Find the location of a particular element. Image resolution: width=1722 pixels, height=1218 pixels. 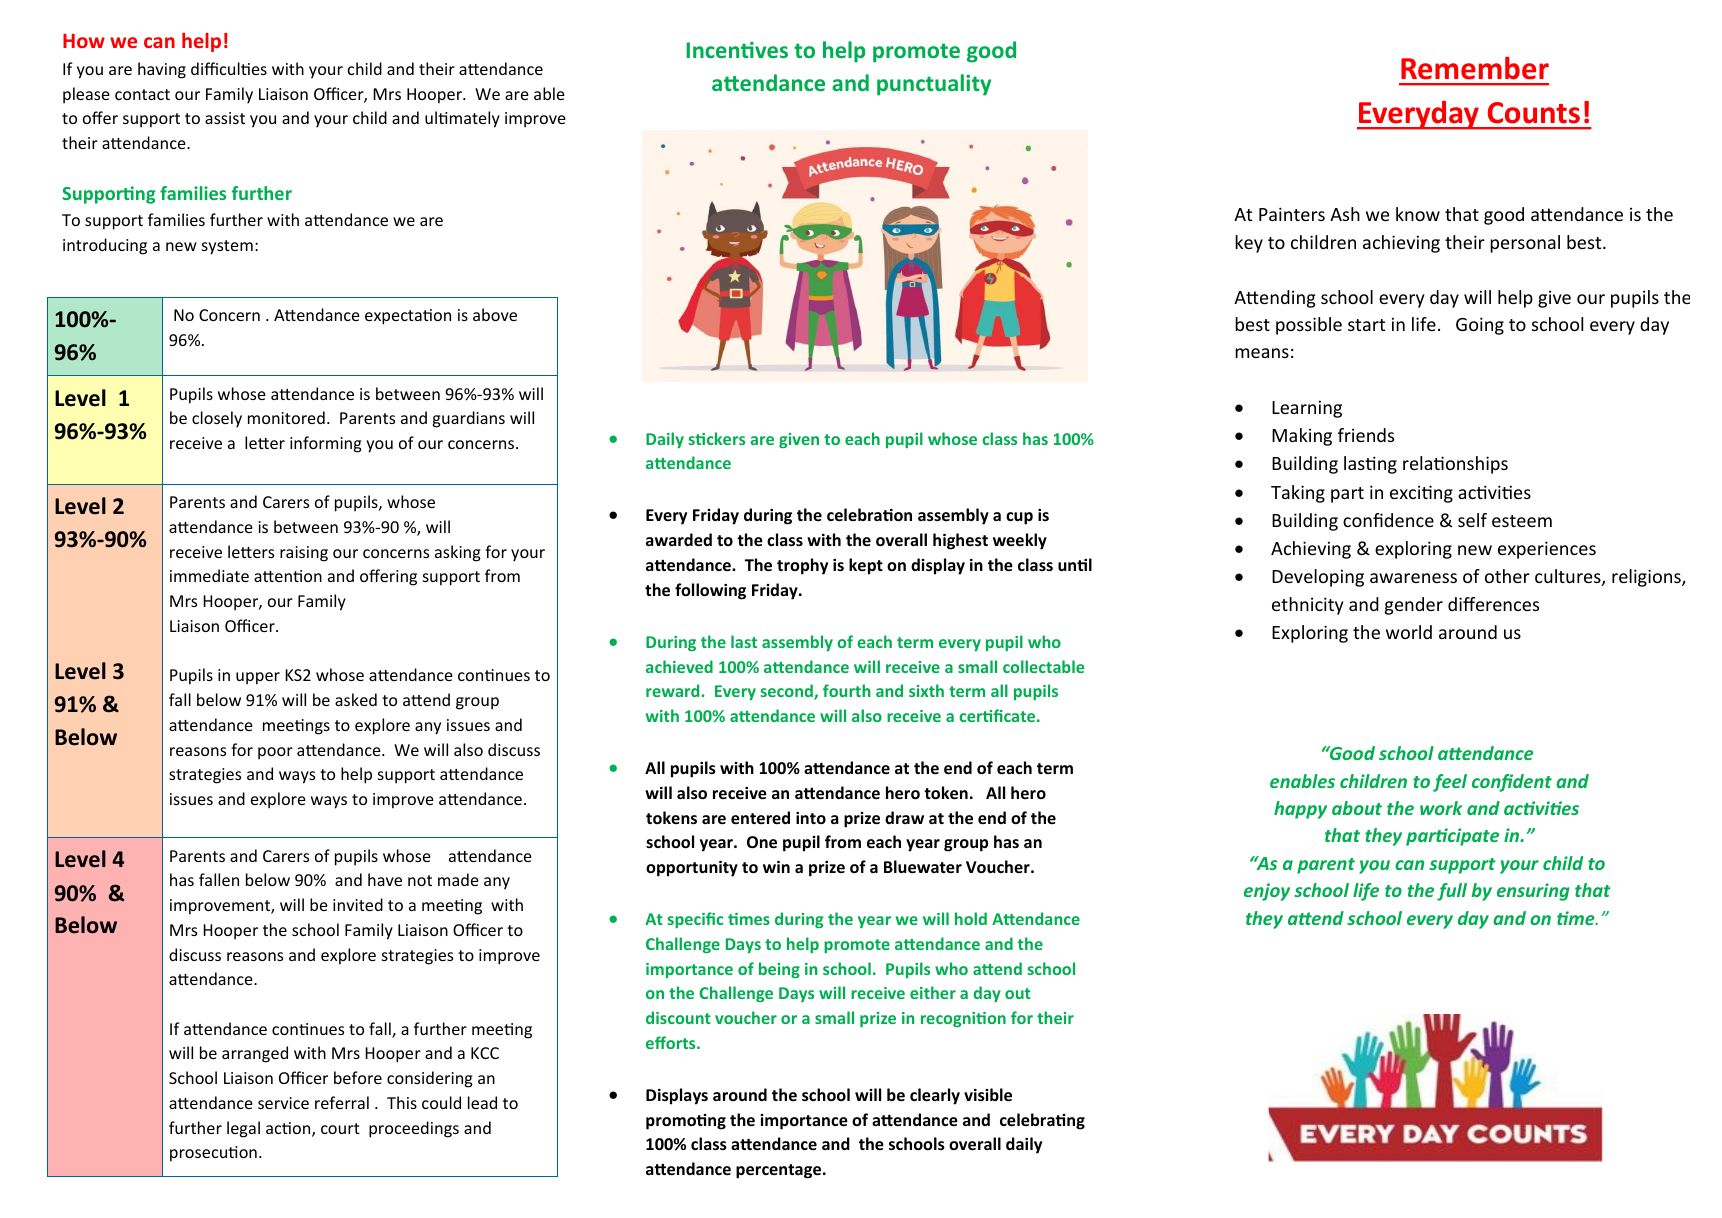

kept is located at coordinates (866, 566).
